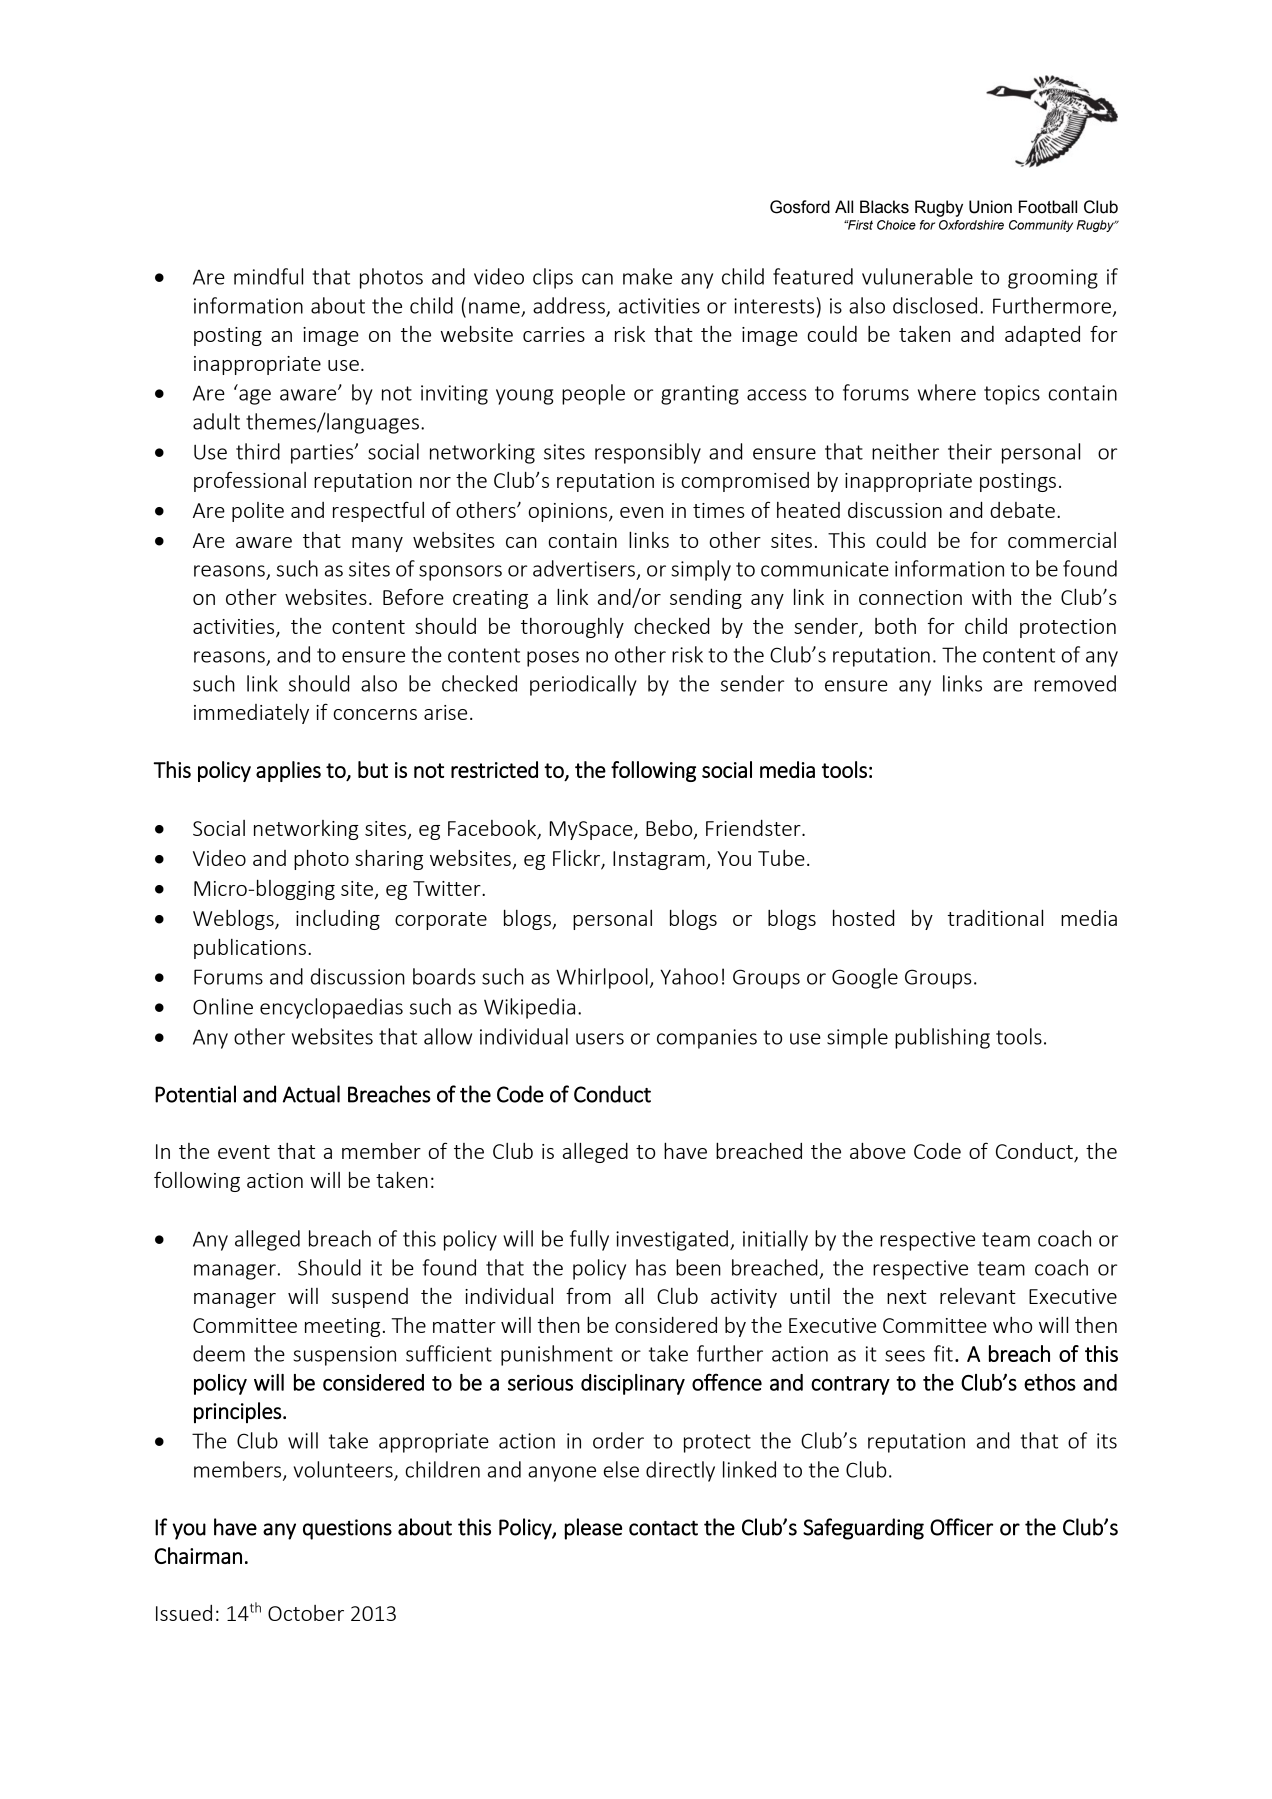 This screenshot has width=1272, height=1799. Describe the element at coordinates (971, 225) in the screenshot. I see `Oxfordshire` at that location.
